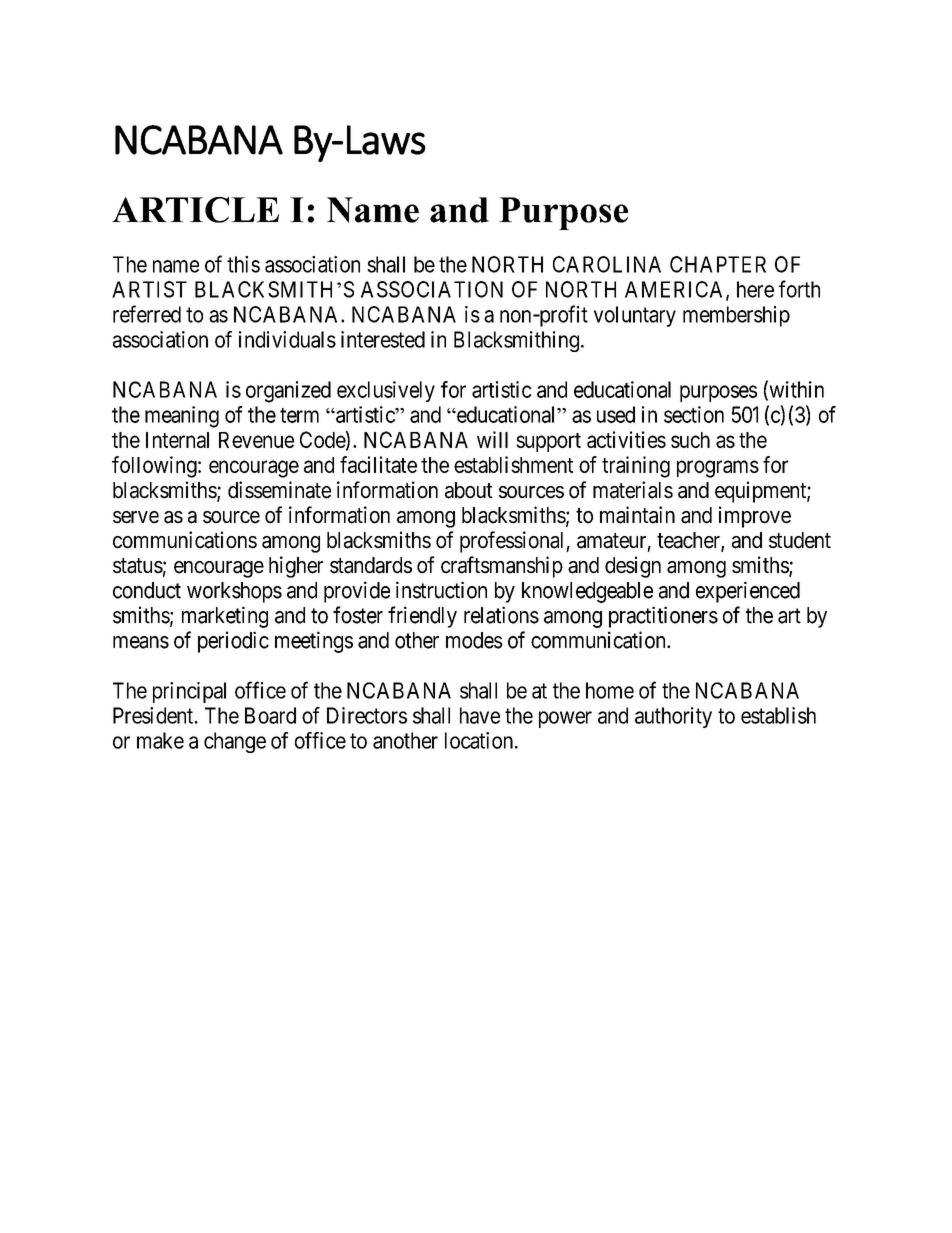  What do you see at coordinates (480, 715) in the screenshot?
I see `have` at bounding box center [480, 715].
